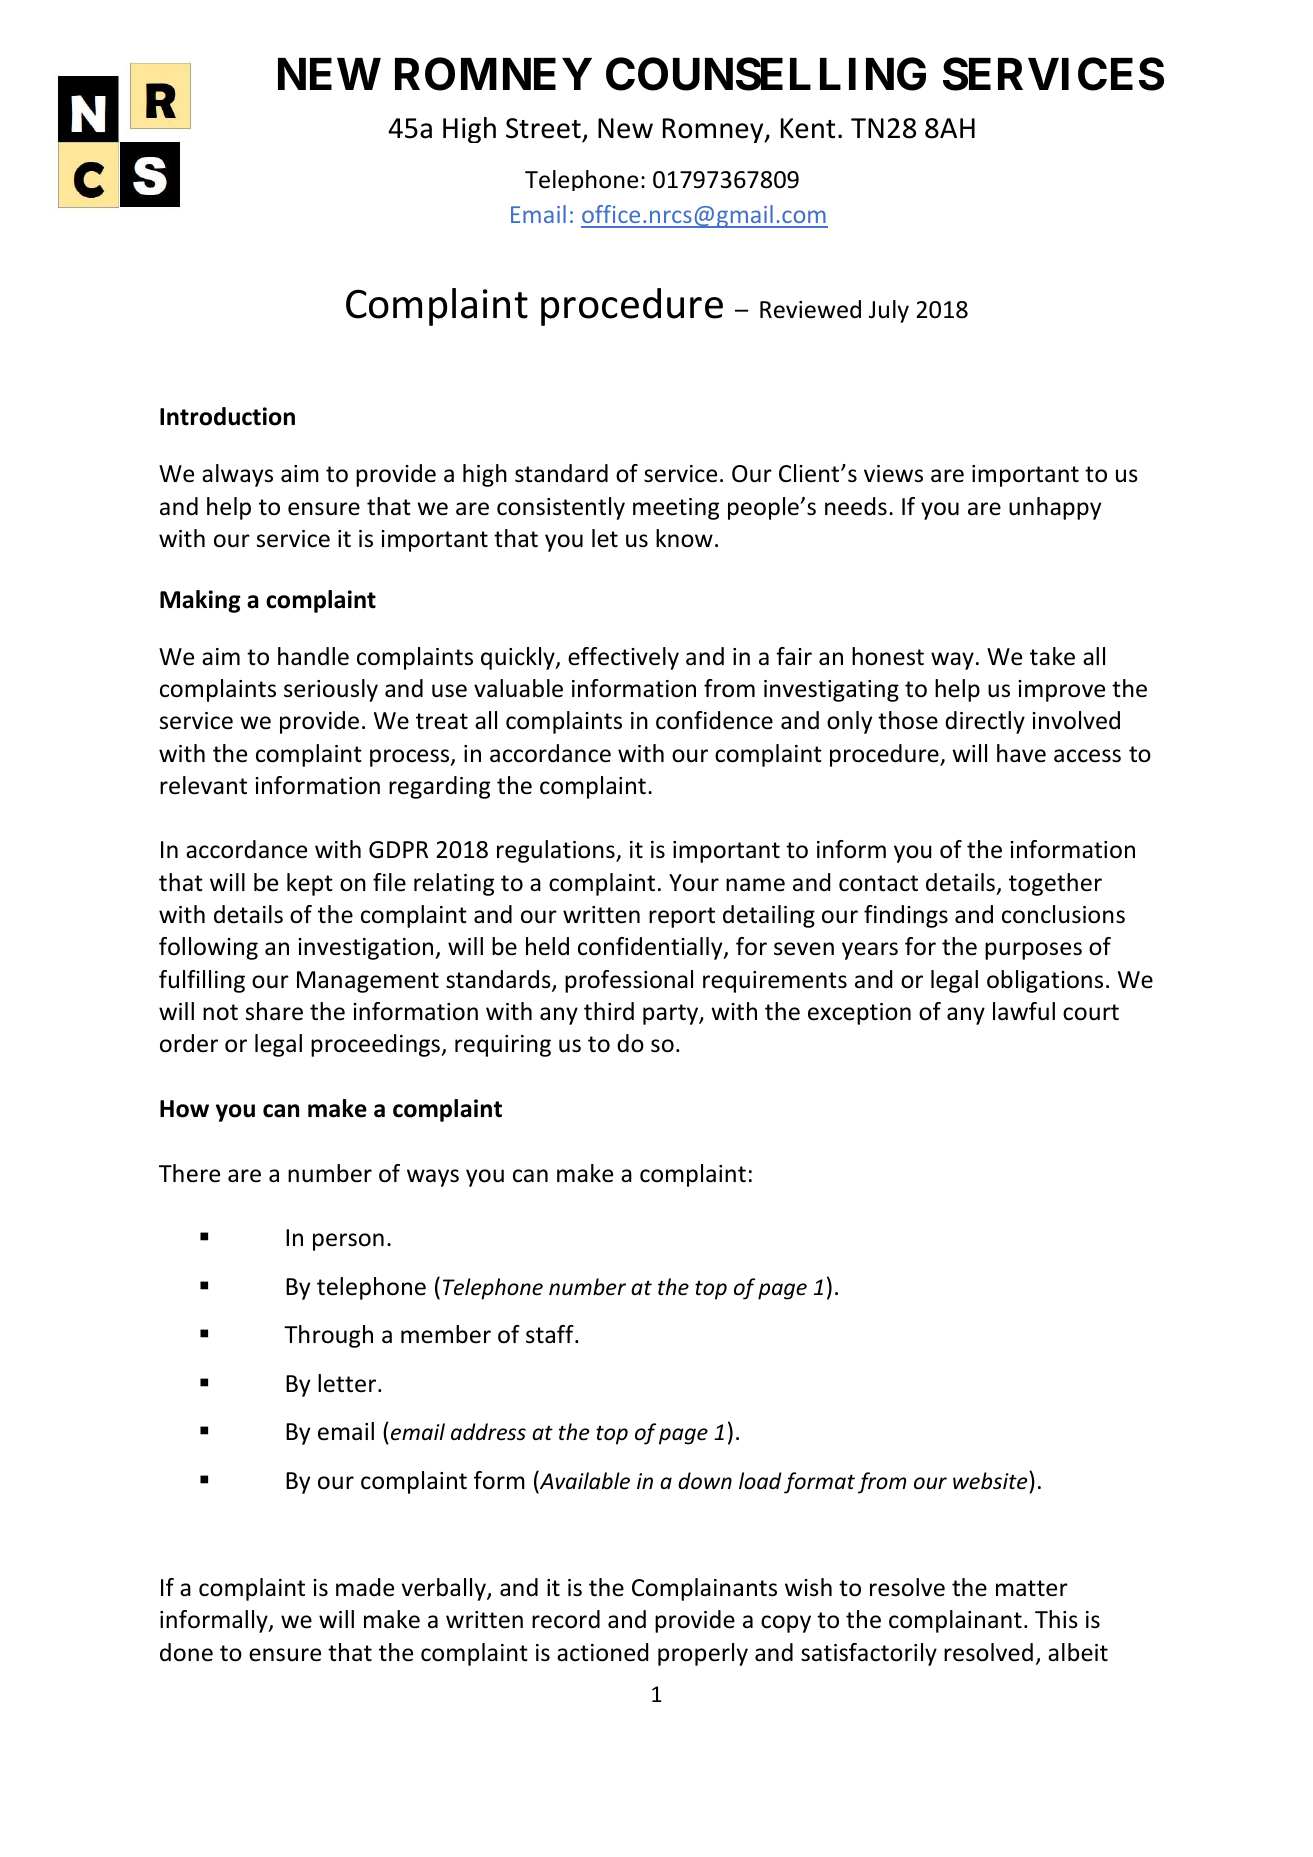 This screenshot has width=1313, height=1857. I want to click on person, so click(348, 1242).
